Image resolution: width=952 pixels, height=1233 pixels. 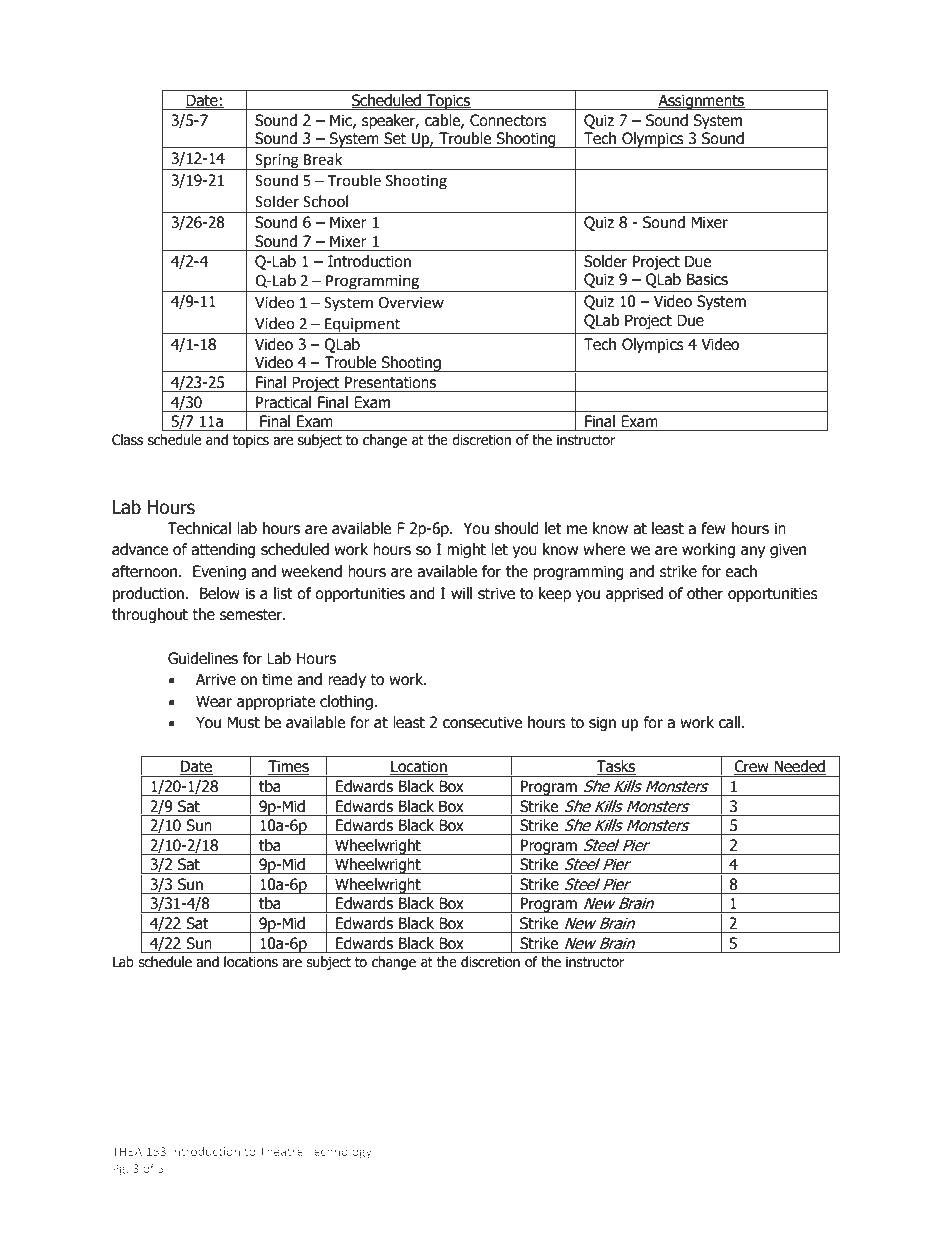 I want to click on Spring, so click(x=277, y=162).
